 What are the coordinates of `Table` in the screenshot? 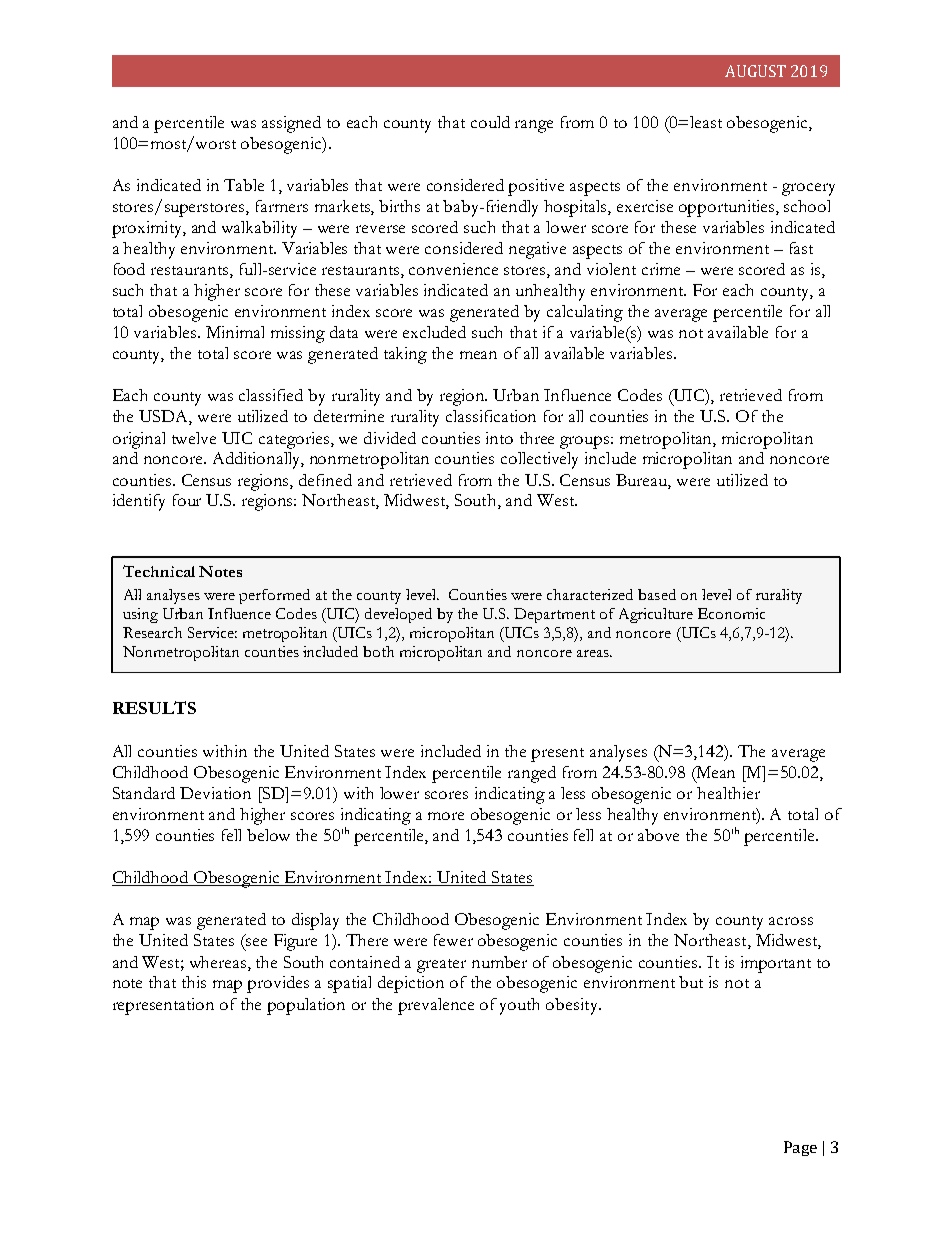 It's located at (244, 185).
